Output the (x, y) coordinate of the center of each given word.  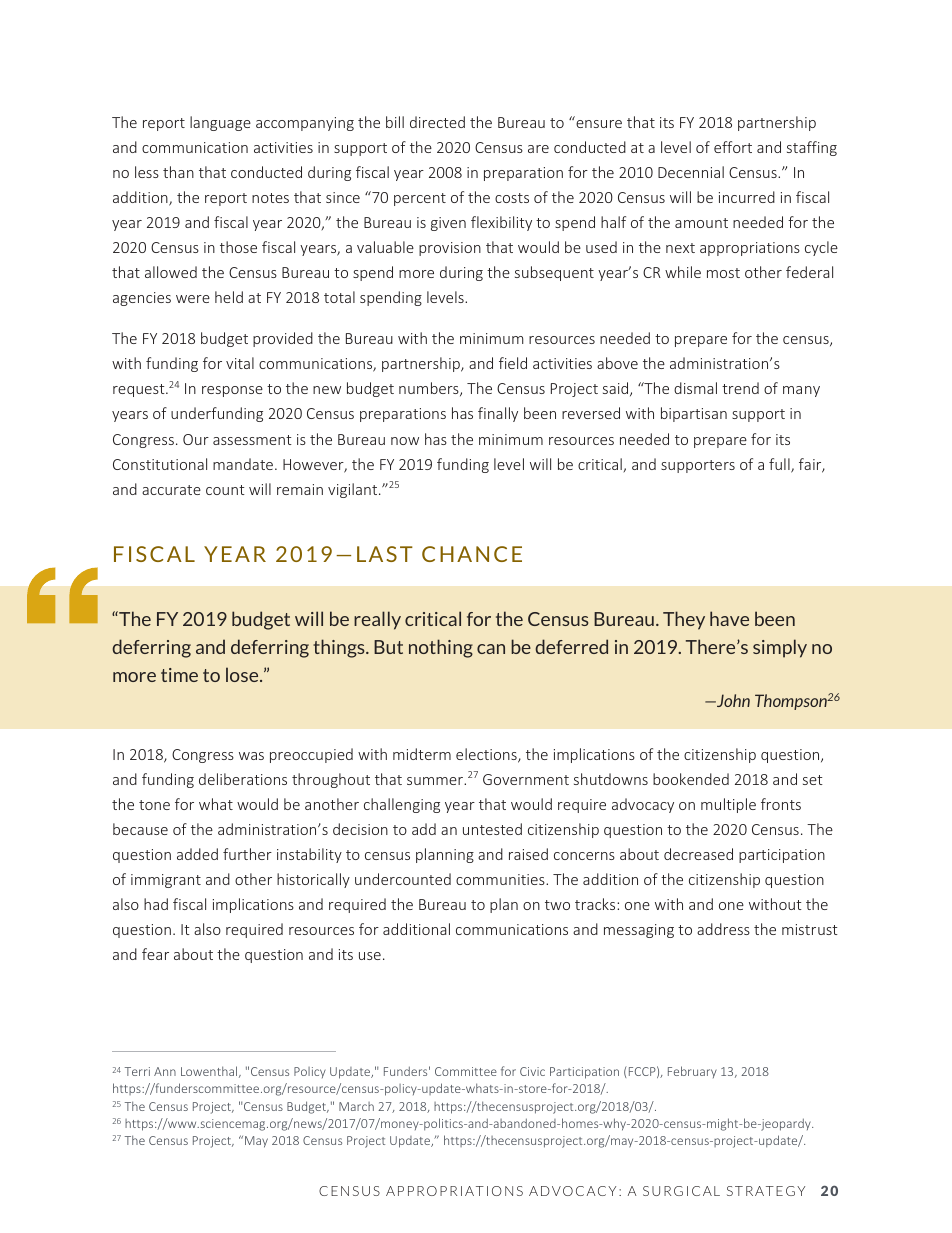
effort (733, 147)
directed (437, 122)
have (729, 618)
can (491, 649)
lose (243, 674)
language (220, 123)
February (692, 1072)
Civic (532, 1071)
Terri (137, 1071)
